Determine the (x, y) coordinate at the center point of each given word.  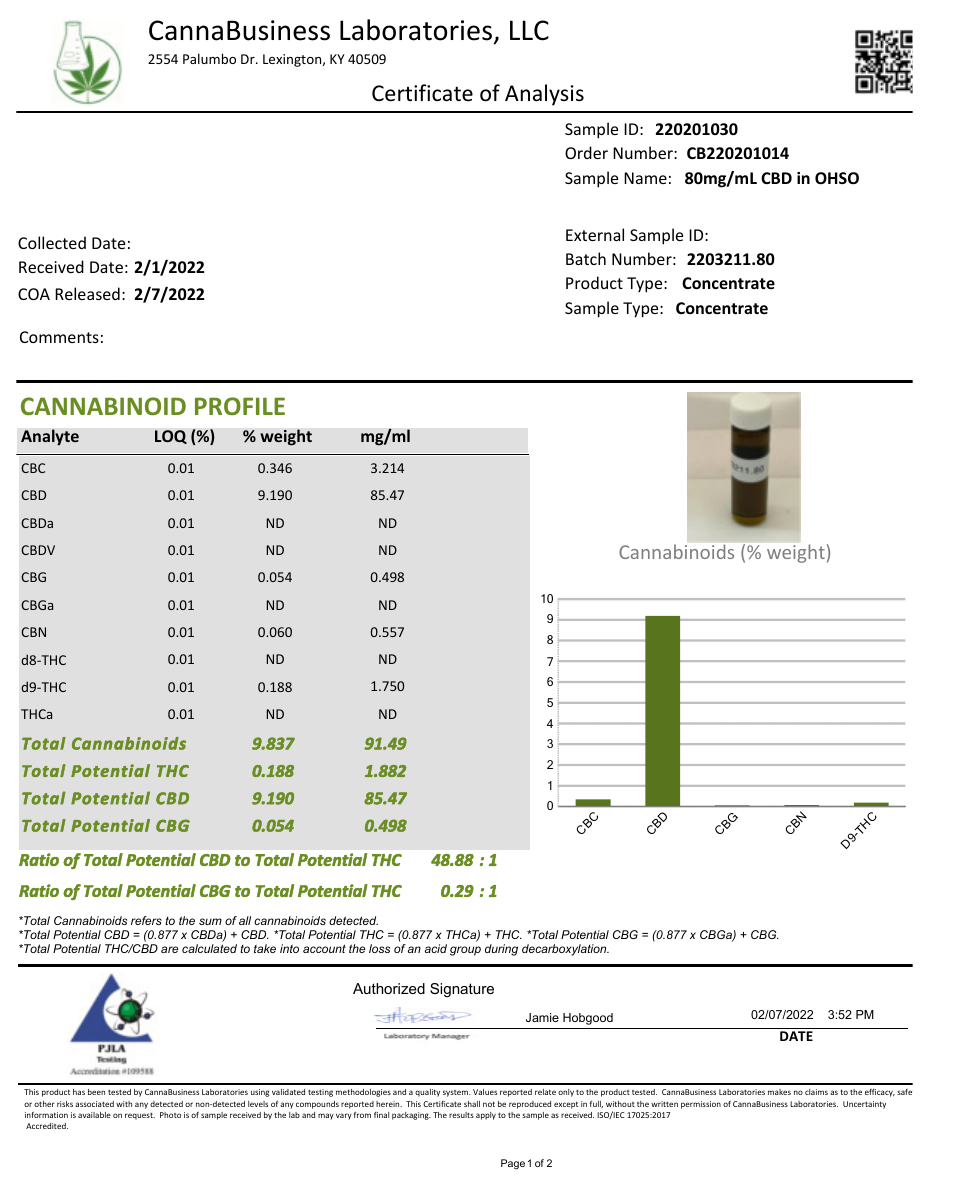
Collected (52, 242)
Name (645, 178)
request (140, 1116)
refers (146, 920)
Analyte (50, 437)
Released (87, 293)
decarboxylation (565, 950)
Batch (586, 258)
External (595, 234)
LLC (529, 30)
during (501, 950)
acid (436, 948)
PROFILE (240, 406)
